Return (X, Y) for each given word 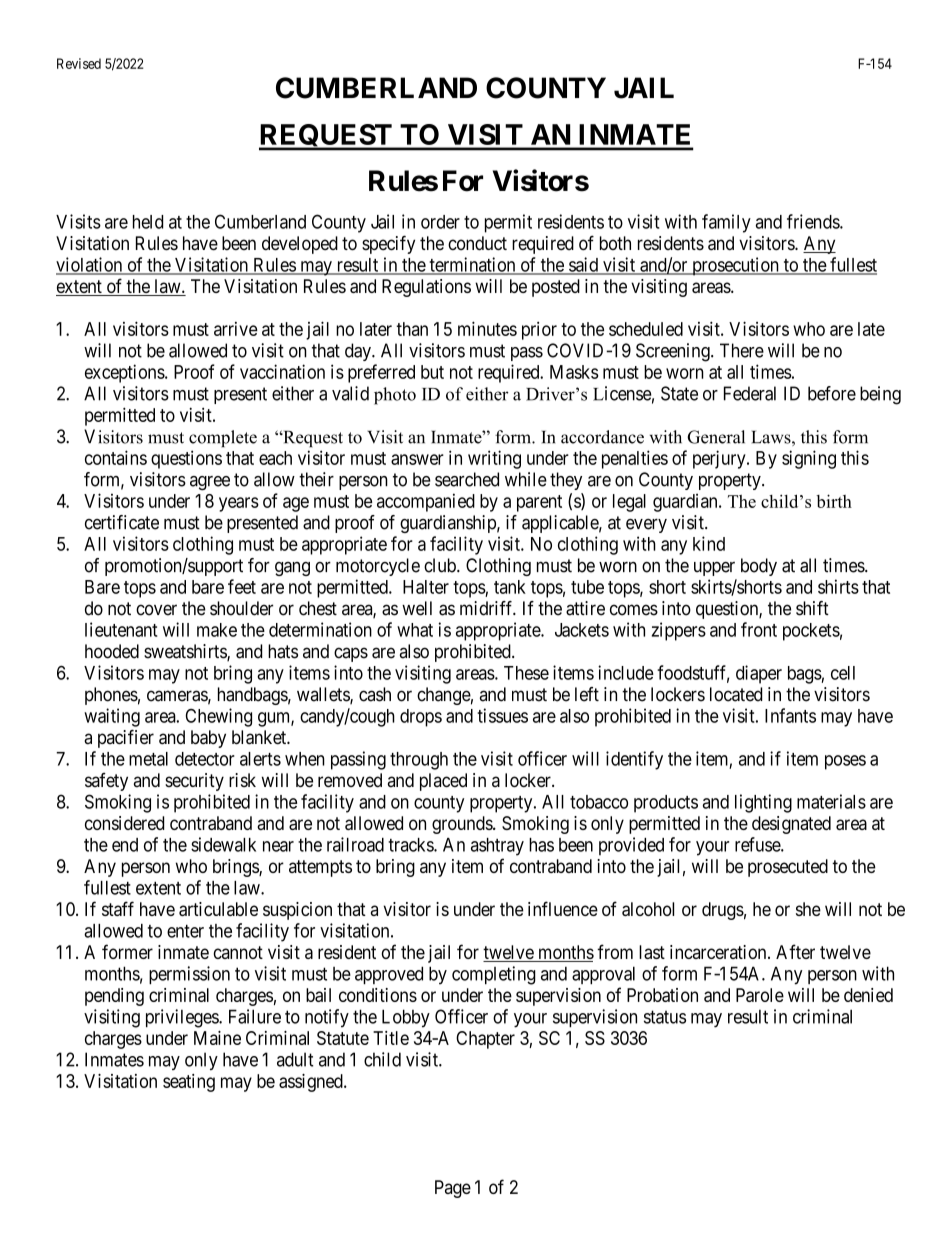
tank (510, 587)
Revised (79, 63)
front (759, 629)
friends (814, 221)
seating (189, 1083)
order (440, 222)
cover (156, 610)
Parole (760, 995)
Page (453, 1189)
